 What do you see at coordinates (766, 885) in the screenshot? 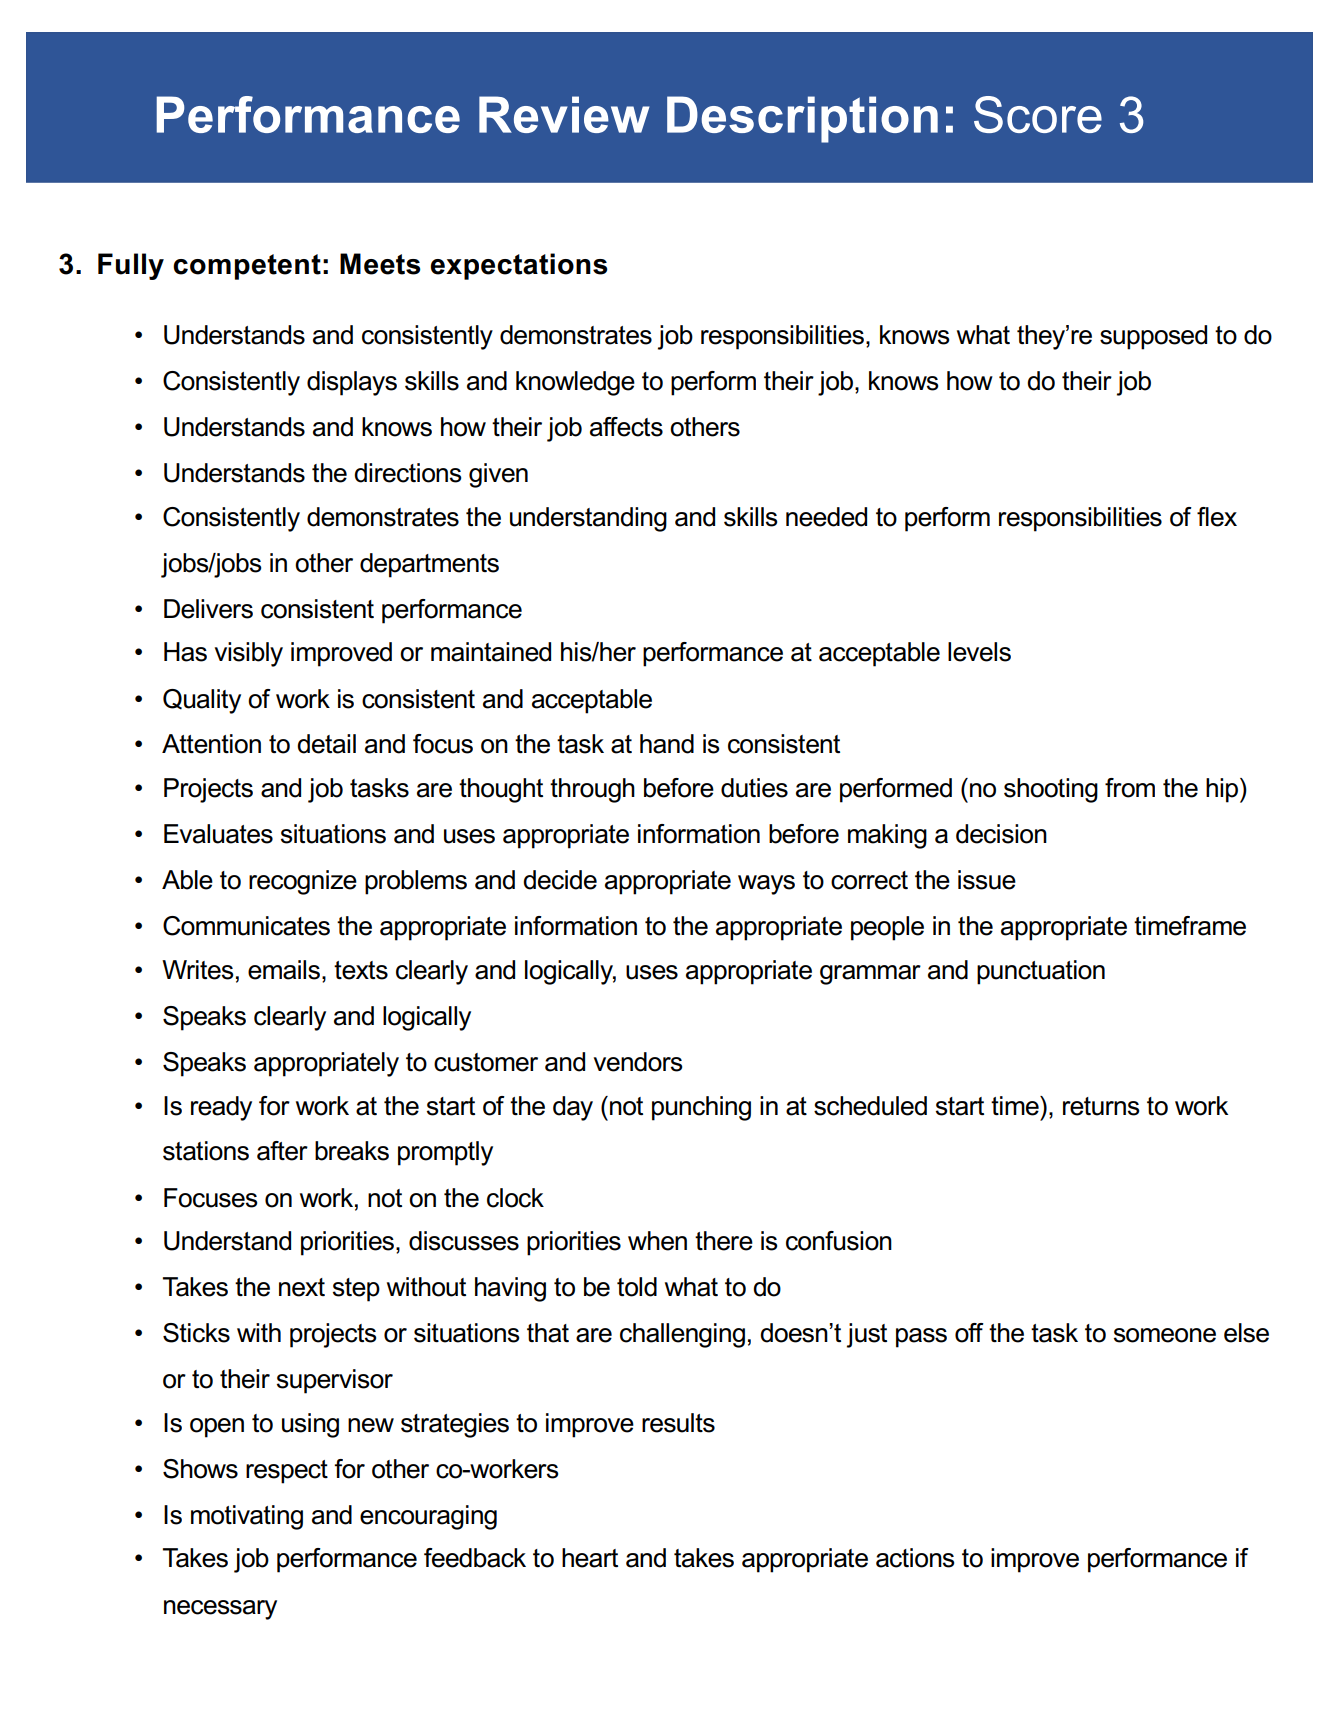
I see `ways` at bounding box center [766, 885].
